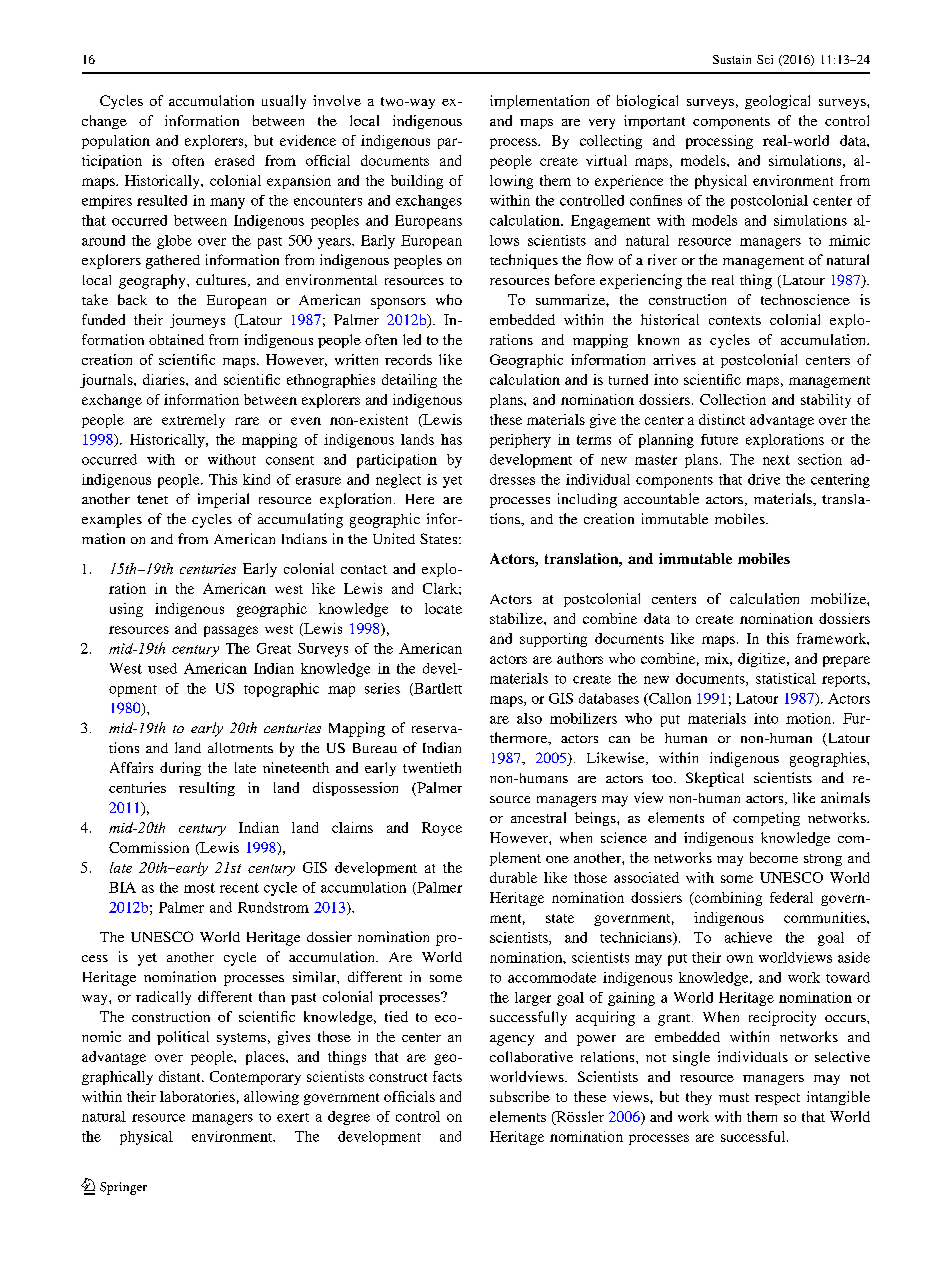 The width and height of the screenshot is (952, 1265). Describe the element at coordinates (447, 1076) in the screenshot. I see `facts` at that location.
